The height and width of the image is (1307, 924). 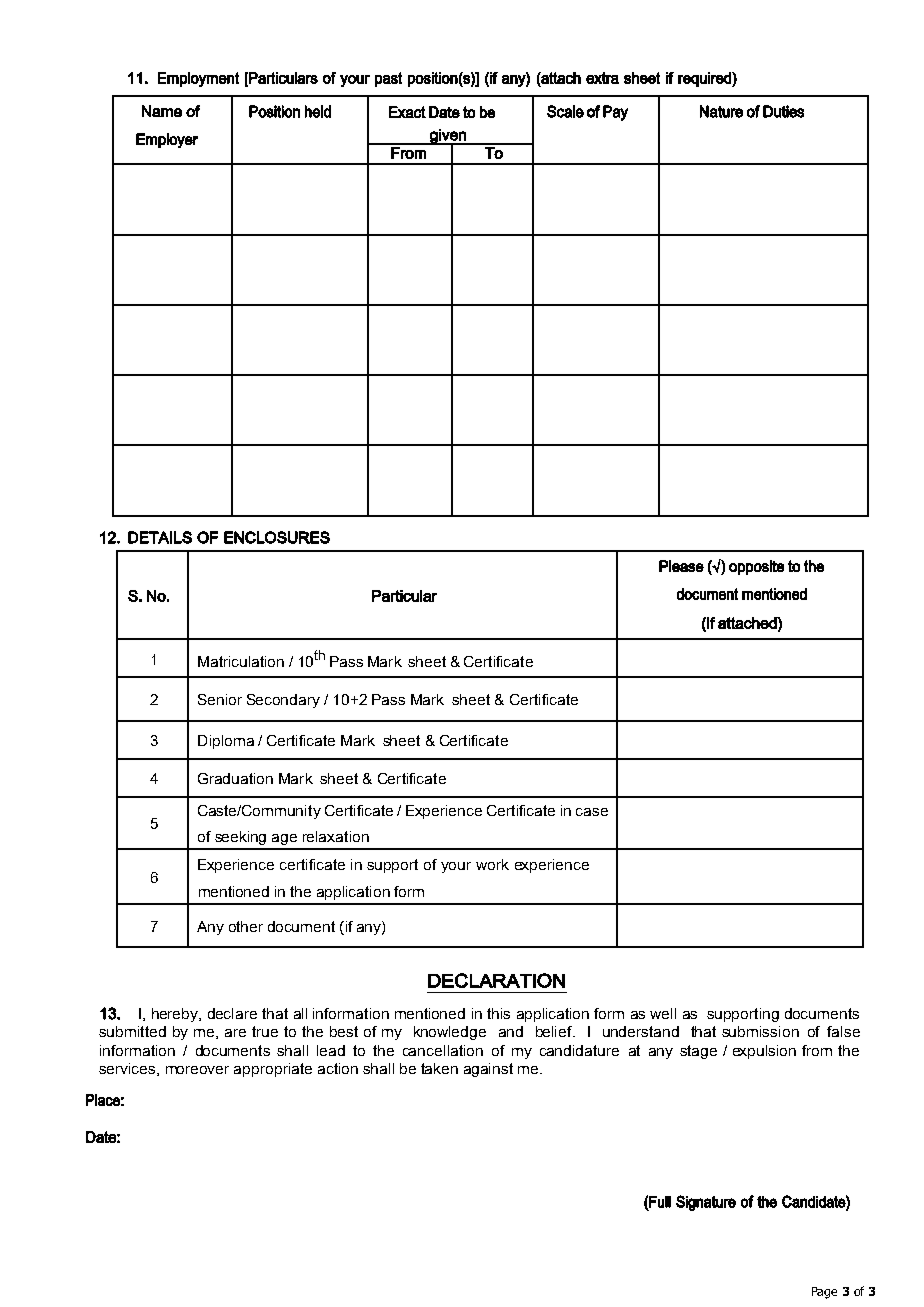 I want to click on moreover, so click(x=197, y=1070).
